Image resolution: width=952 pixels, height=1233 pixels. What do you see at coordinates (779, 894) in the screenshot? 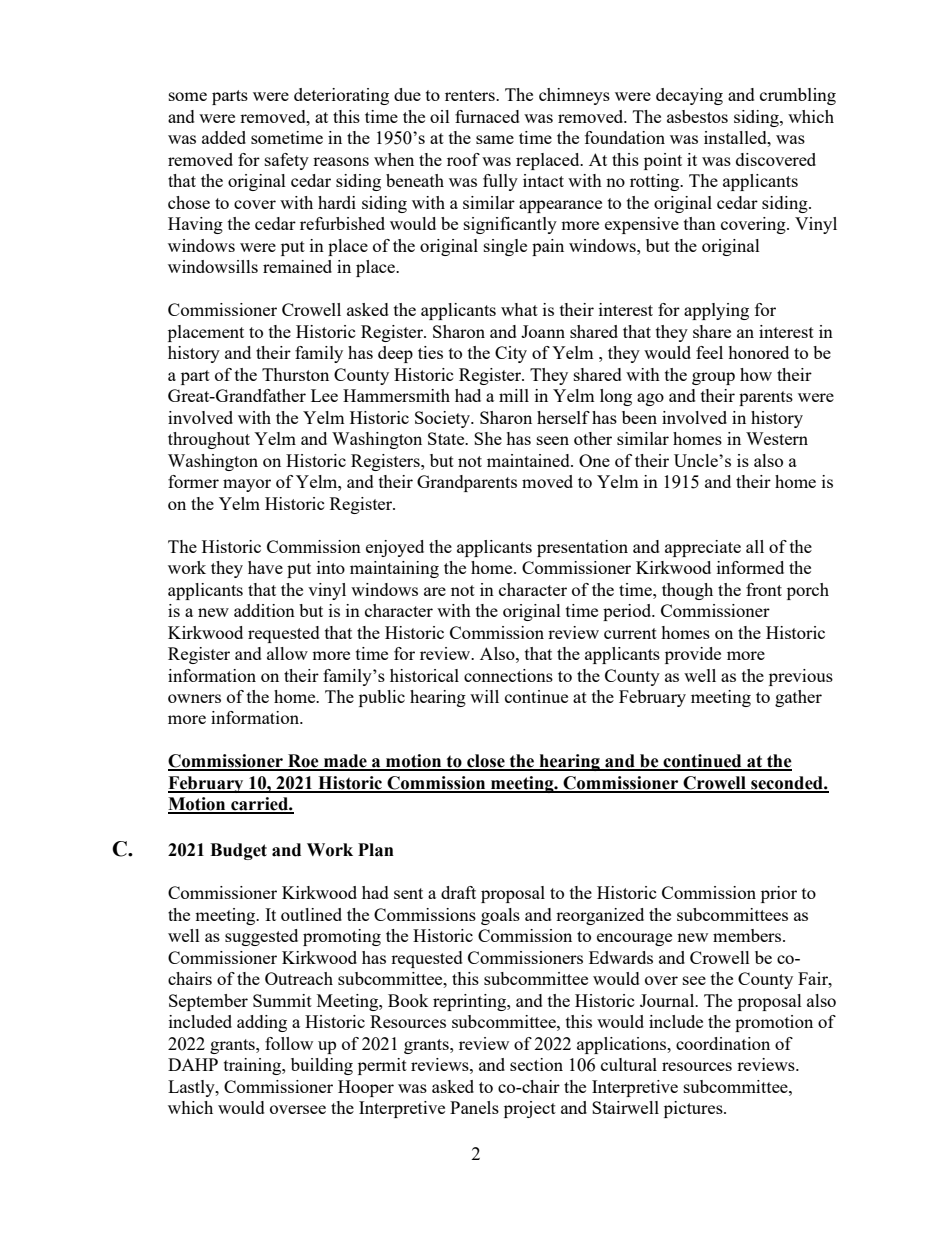
I see `prior` at bounding box center [779, 894].
